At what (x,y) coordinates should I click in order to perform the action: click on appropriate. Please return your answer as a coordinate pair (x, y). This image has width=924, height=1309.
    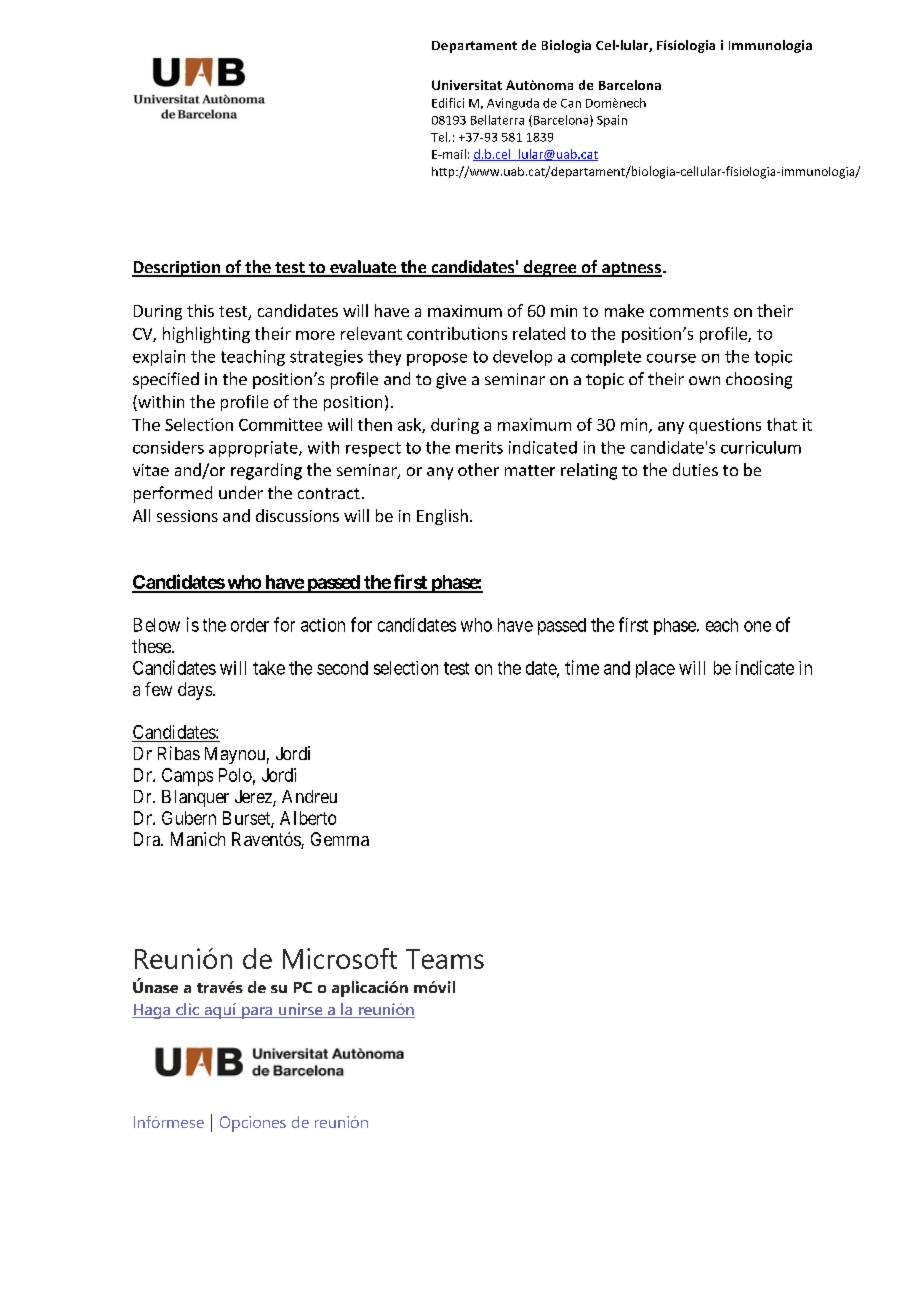
    Looking at the image, I should click on (254, 449).
